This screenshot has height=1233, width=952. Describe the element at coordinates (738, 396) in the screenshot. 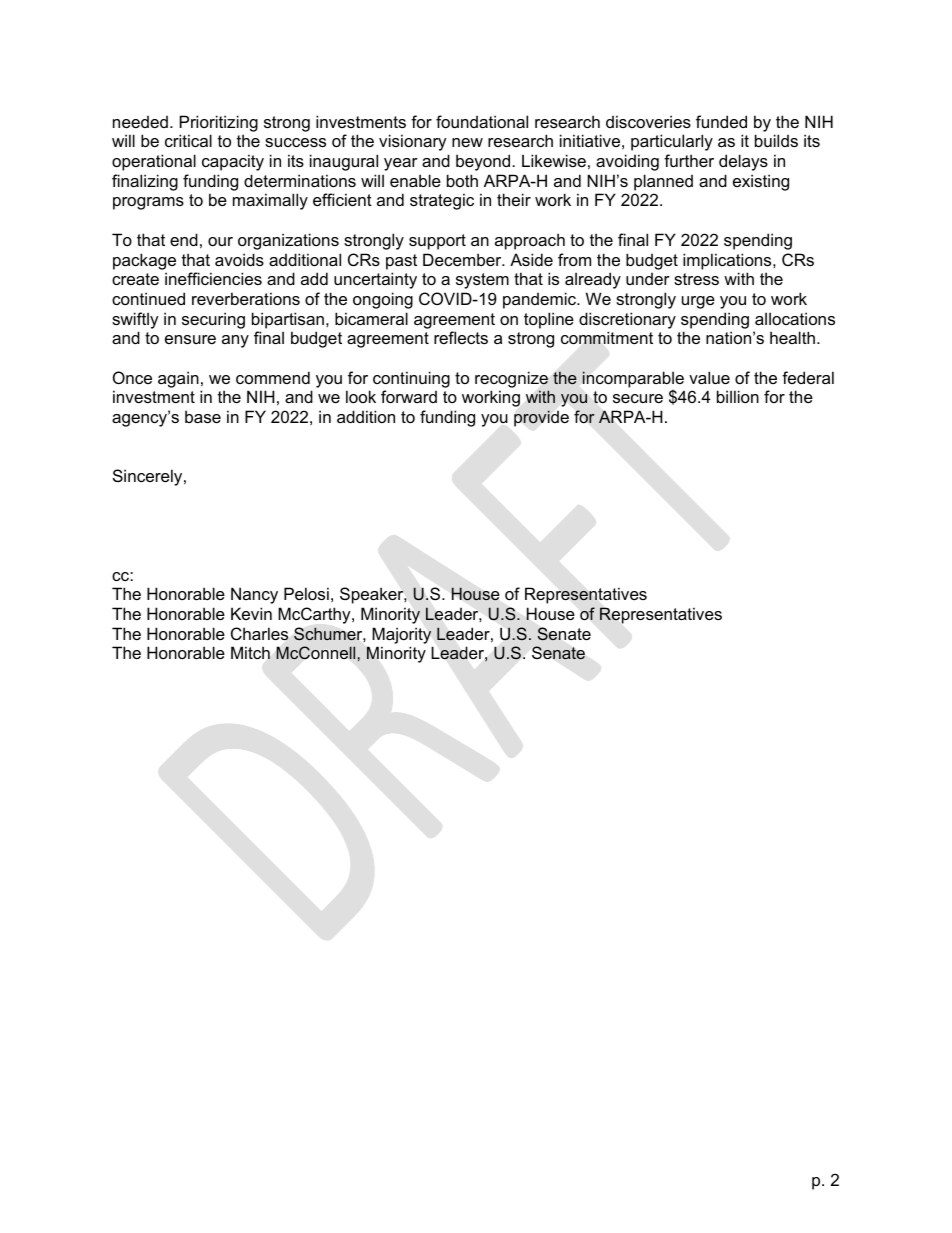

I see `billion` at that location.
